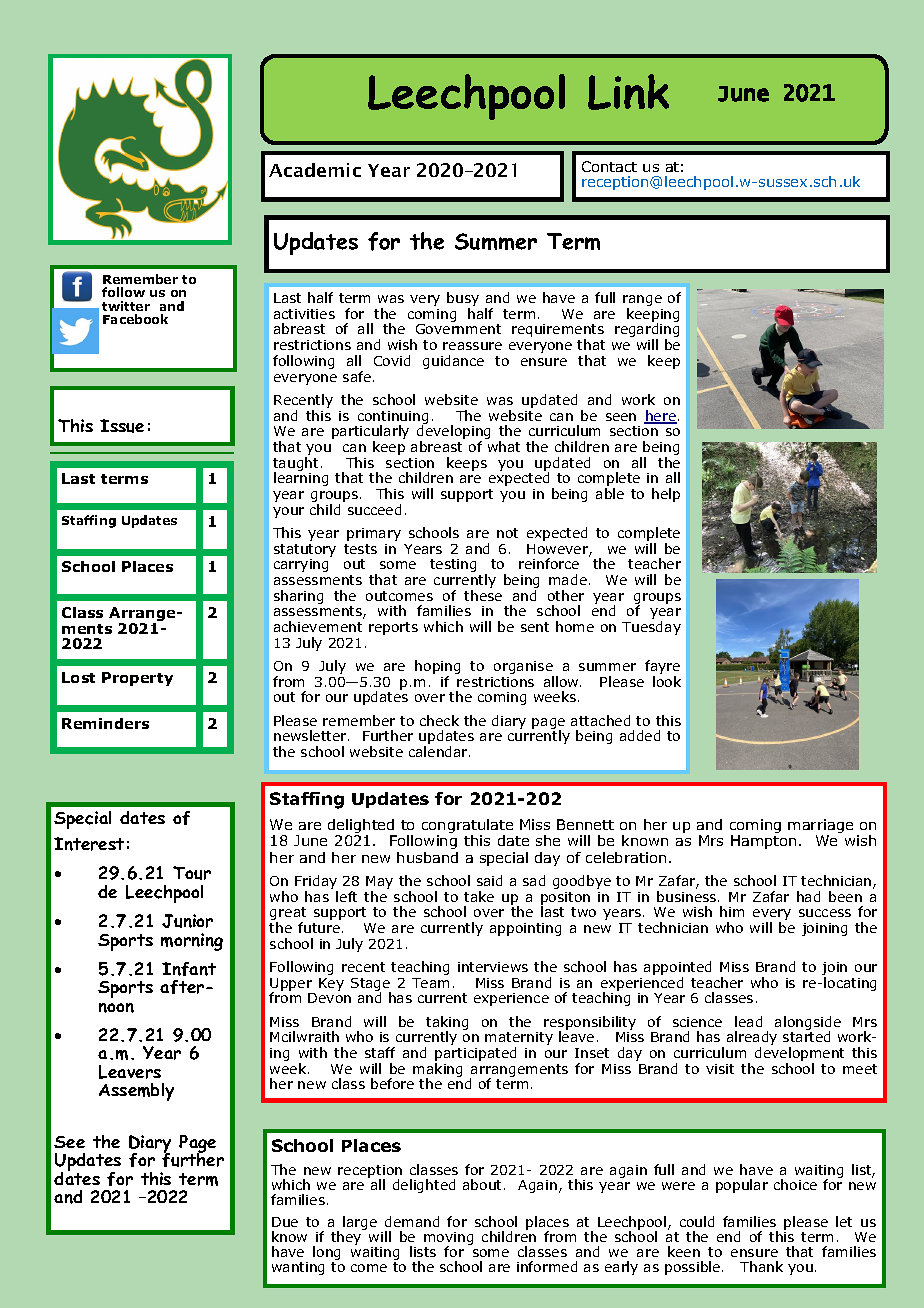  What do you see at coordinates (137, 679) in the screenshot?
I see `Property` at bounding box center [137, 679].
